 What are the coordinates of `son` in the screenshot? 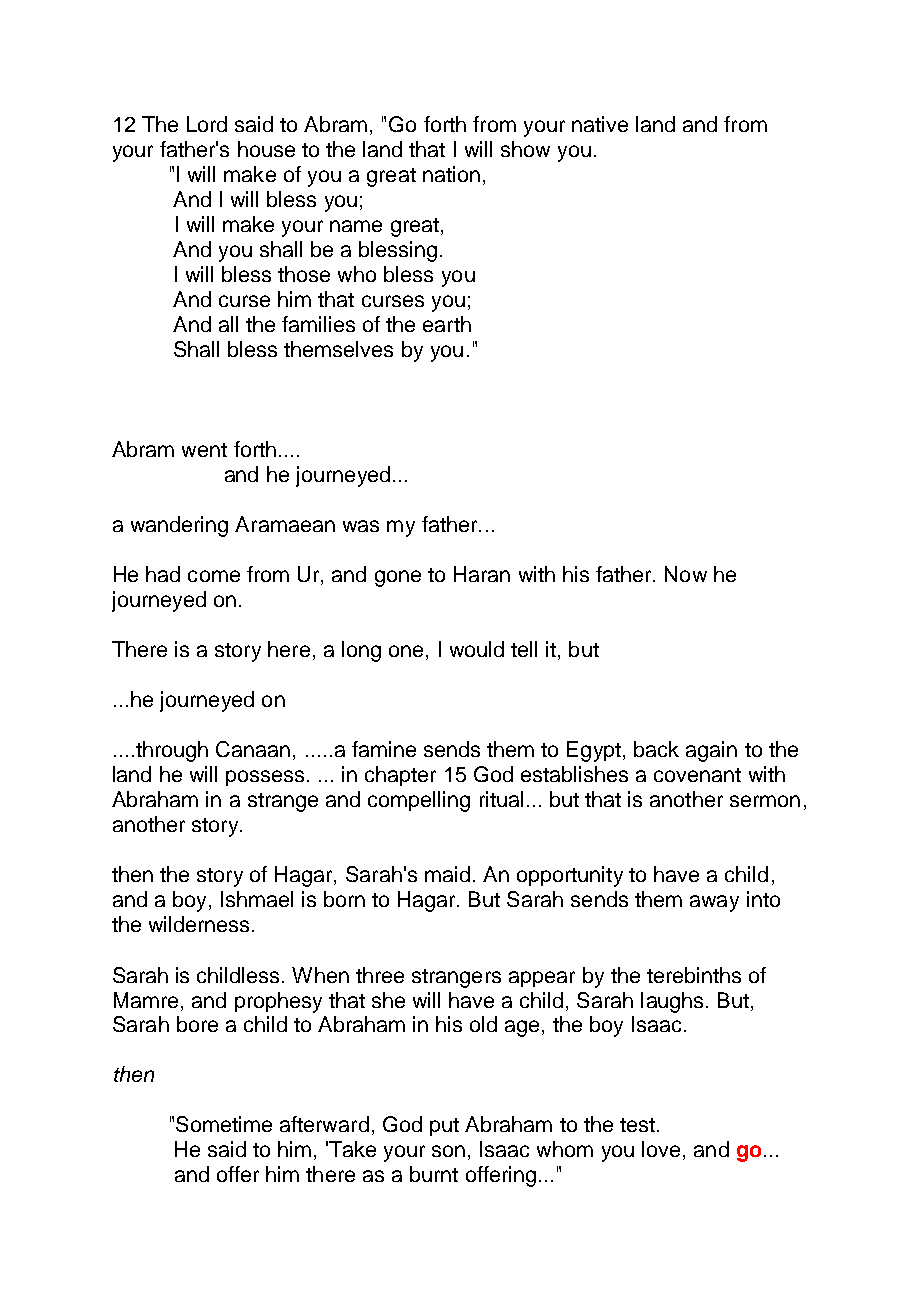 It's located at (448, 1151).
